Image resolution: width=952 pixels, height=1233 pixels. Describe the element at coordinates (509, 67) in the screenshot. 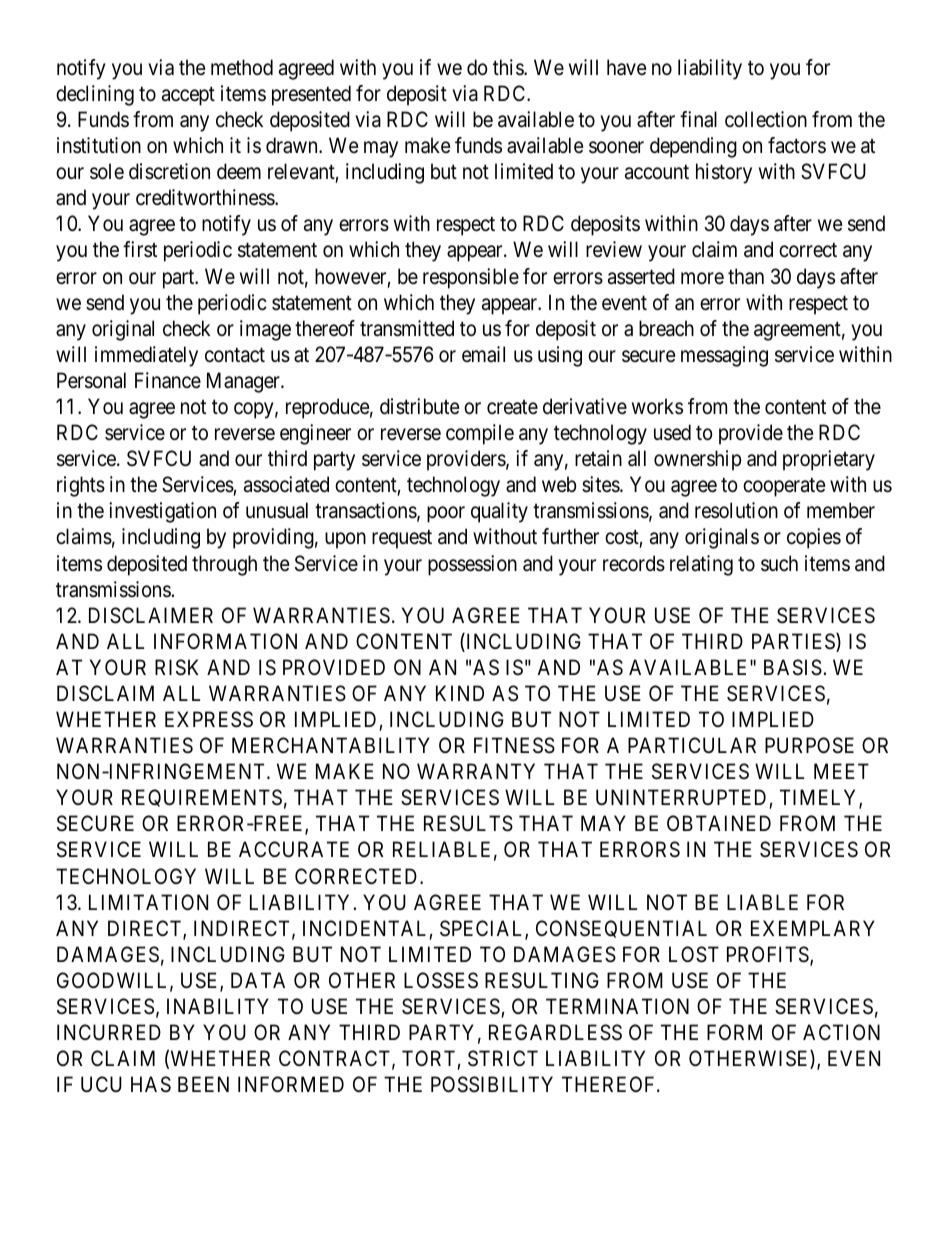

I see `this` at that location.
